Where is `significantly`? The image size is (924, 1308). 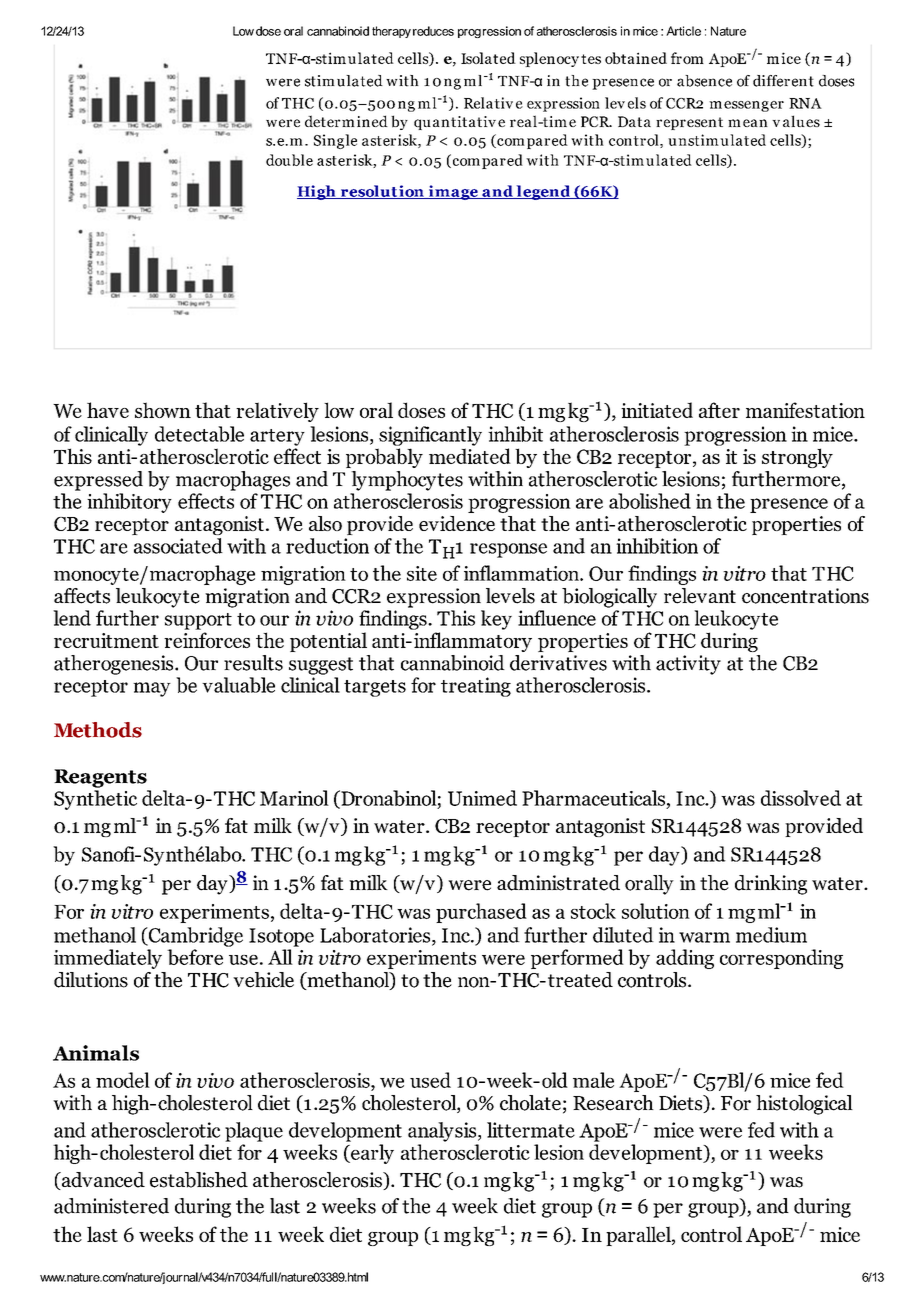
significantly is located at coordinates (430, 436).
